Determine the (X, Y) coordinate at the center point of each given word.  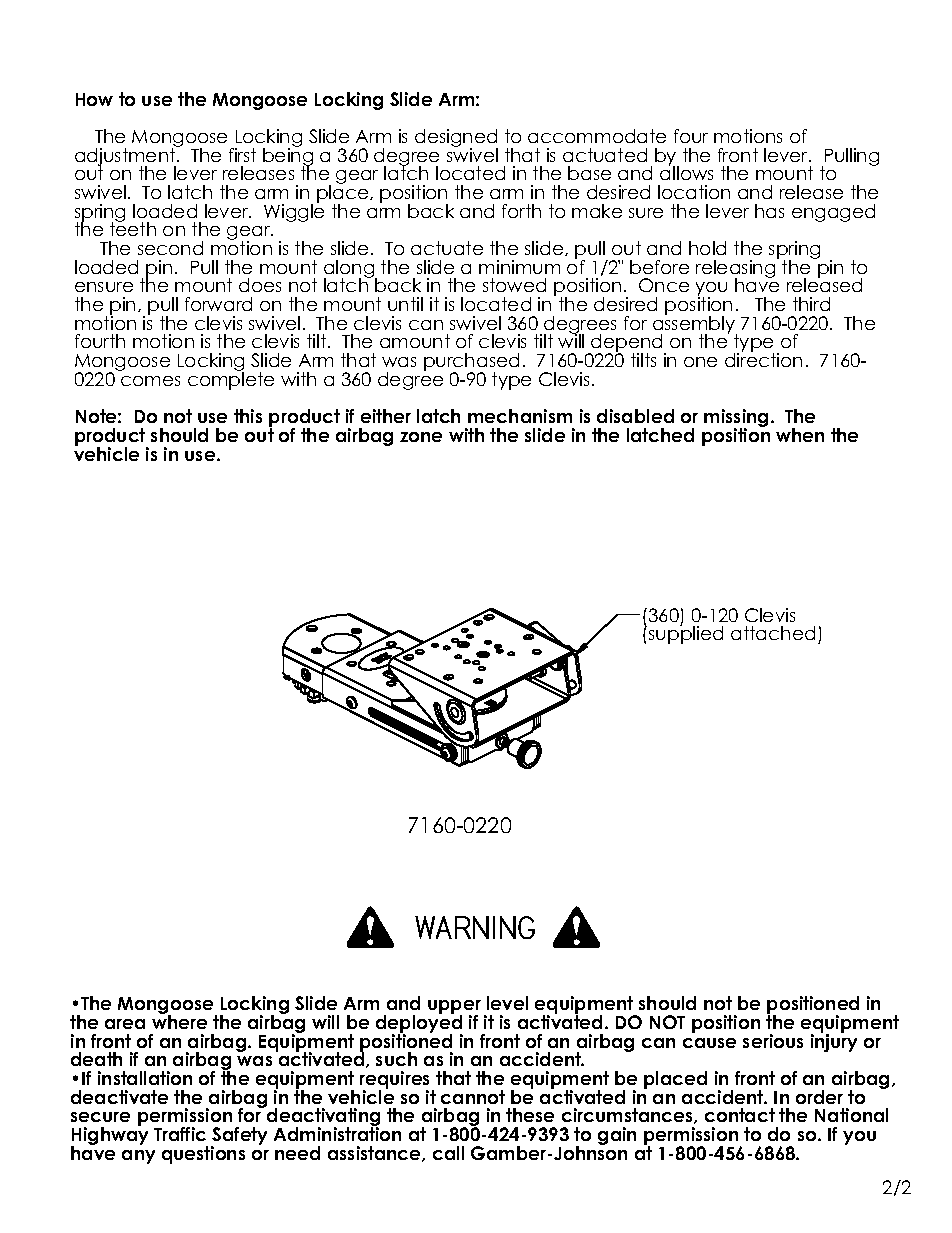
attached (773, 633)
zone (421, 437)
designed (456, 139)
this (248, 416)
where (179, 1021)
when (800, 435)
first (242, 155)
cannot (473, 1097)
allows (686, 172)
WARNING (475, 927)
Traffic (180, 1134)
